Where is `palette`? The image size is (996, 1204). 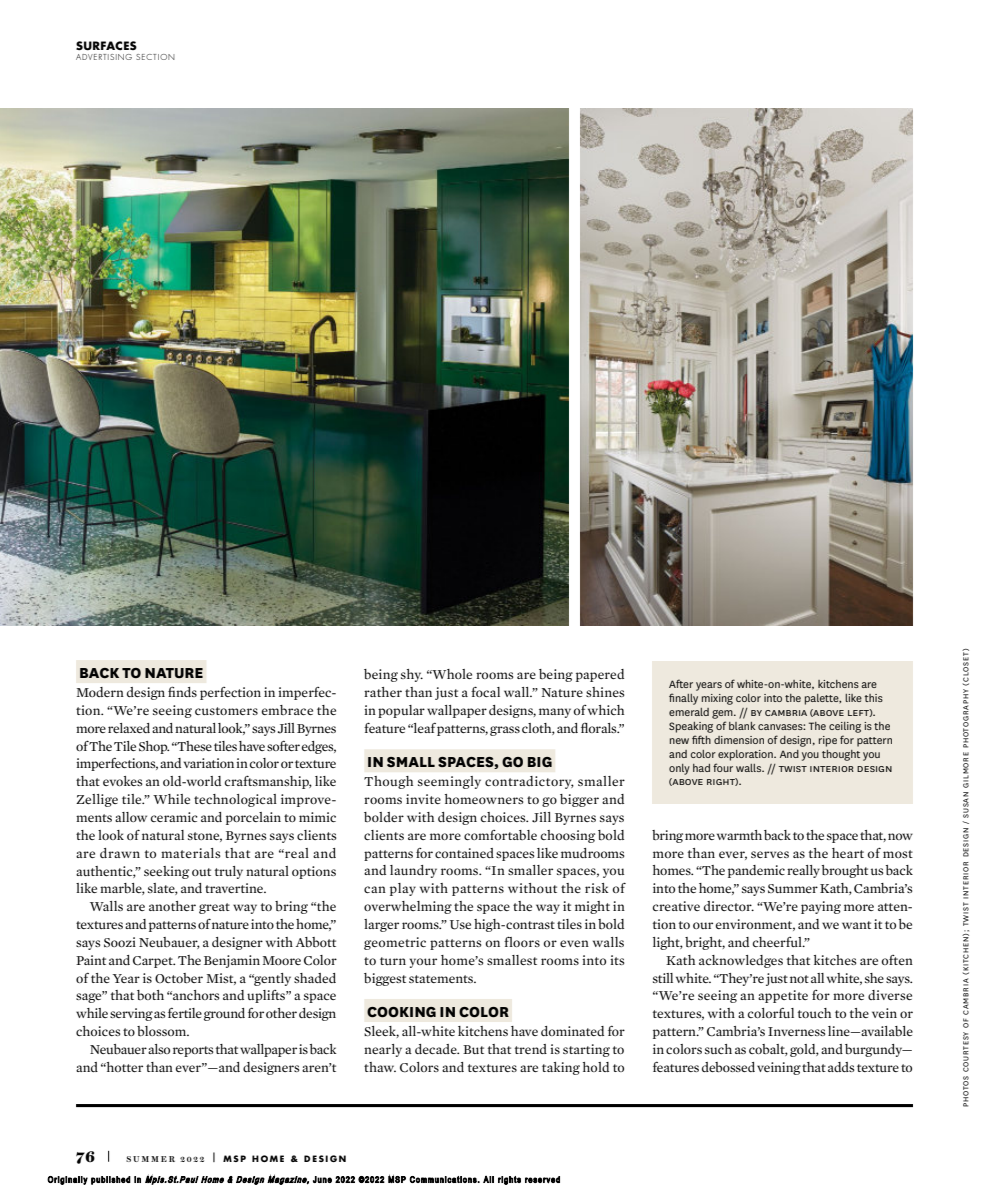
palette is located at coordinates (823, 699).
